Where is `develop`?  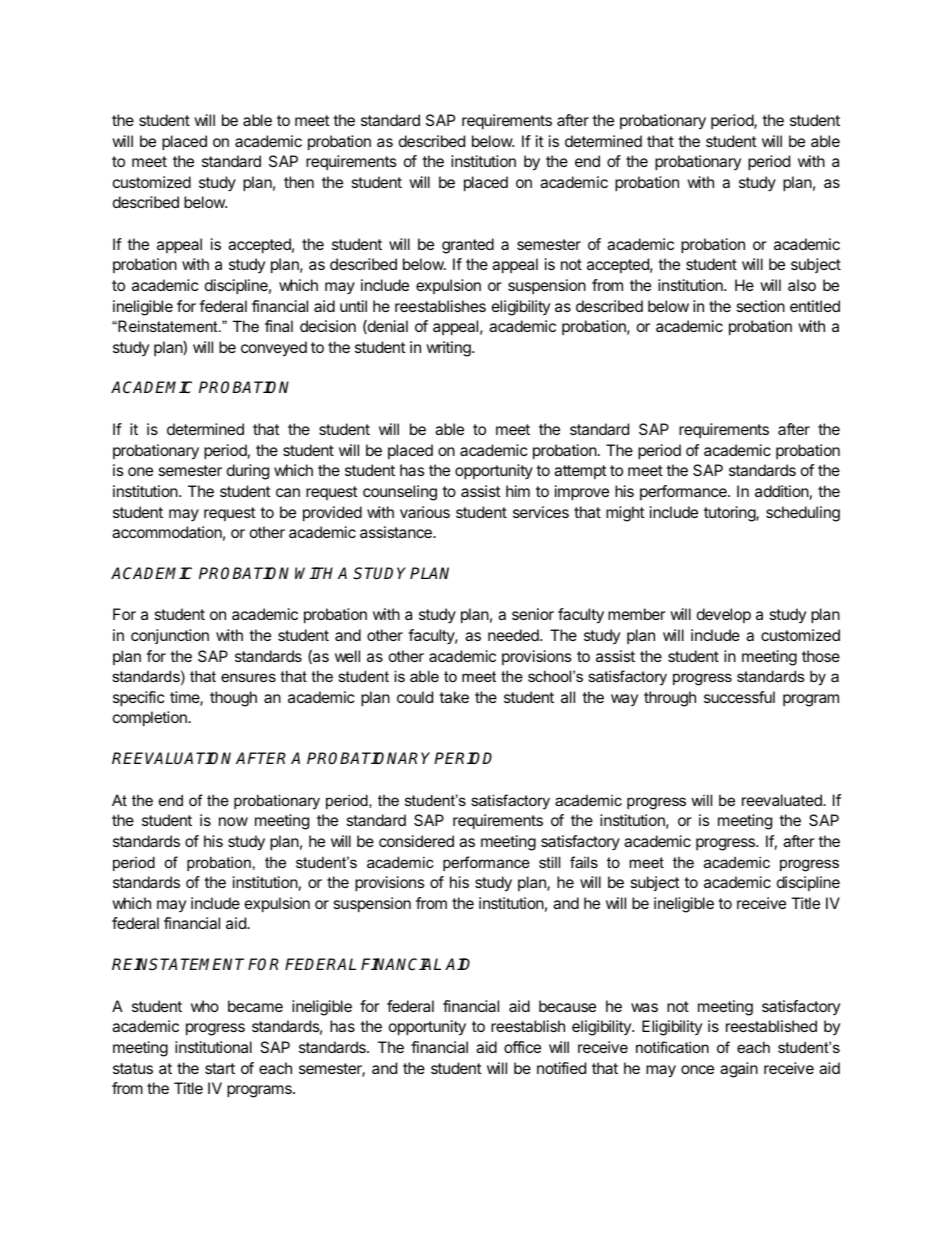
develop is located at coordinates (724, 615).
